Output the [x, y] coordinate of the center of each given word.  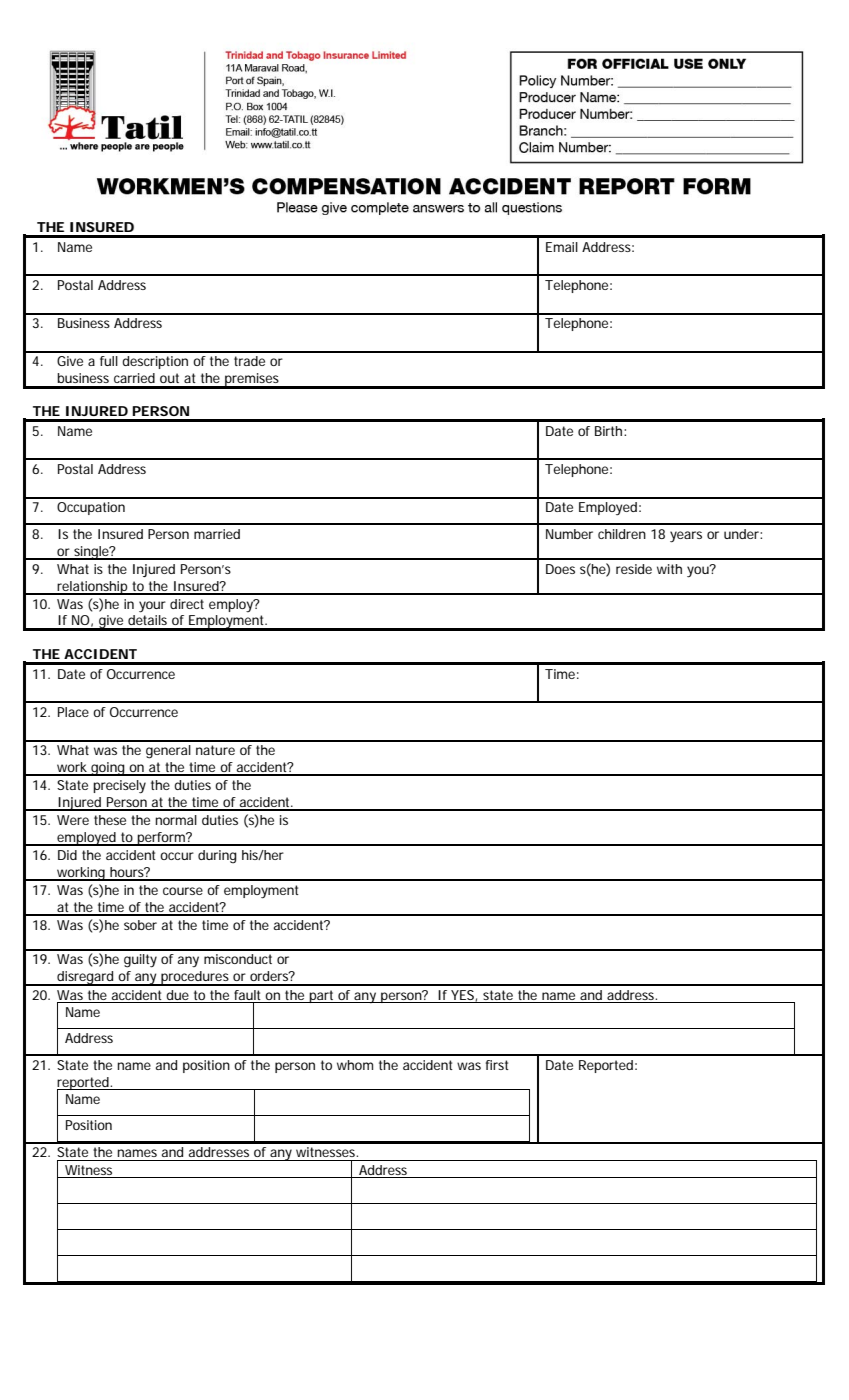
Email [562, 247]
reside [634, 569]
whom [355, 1065]
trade [249, 361]
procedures [195, 978]
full [109, 361]
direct [187, 604]
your [152, 607]
